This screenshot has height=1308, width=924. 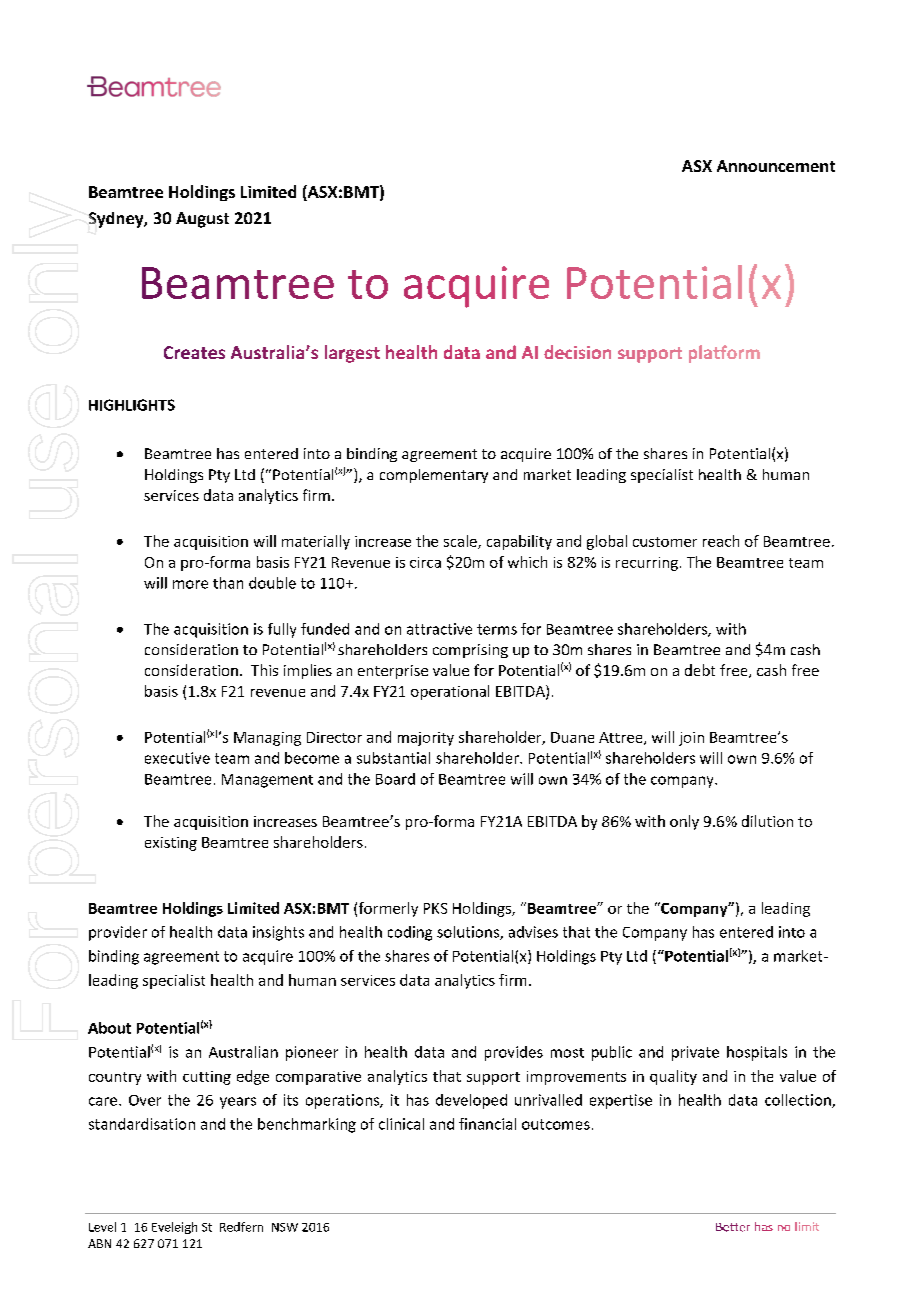 I want to click on collection, so click(x=799, y=1101).
